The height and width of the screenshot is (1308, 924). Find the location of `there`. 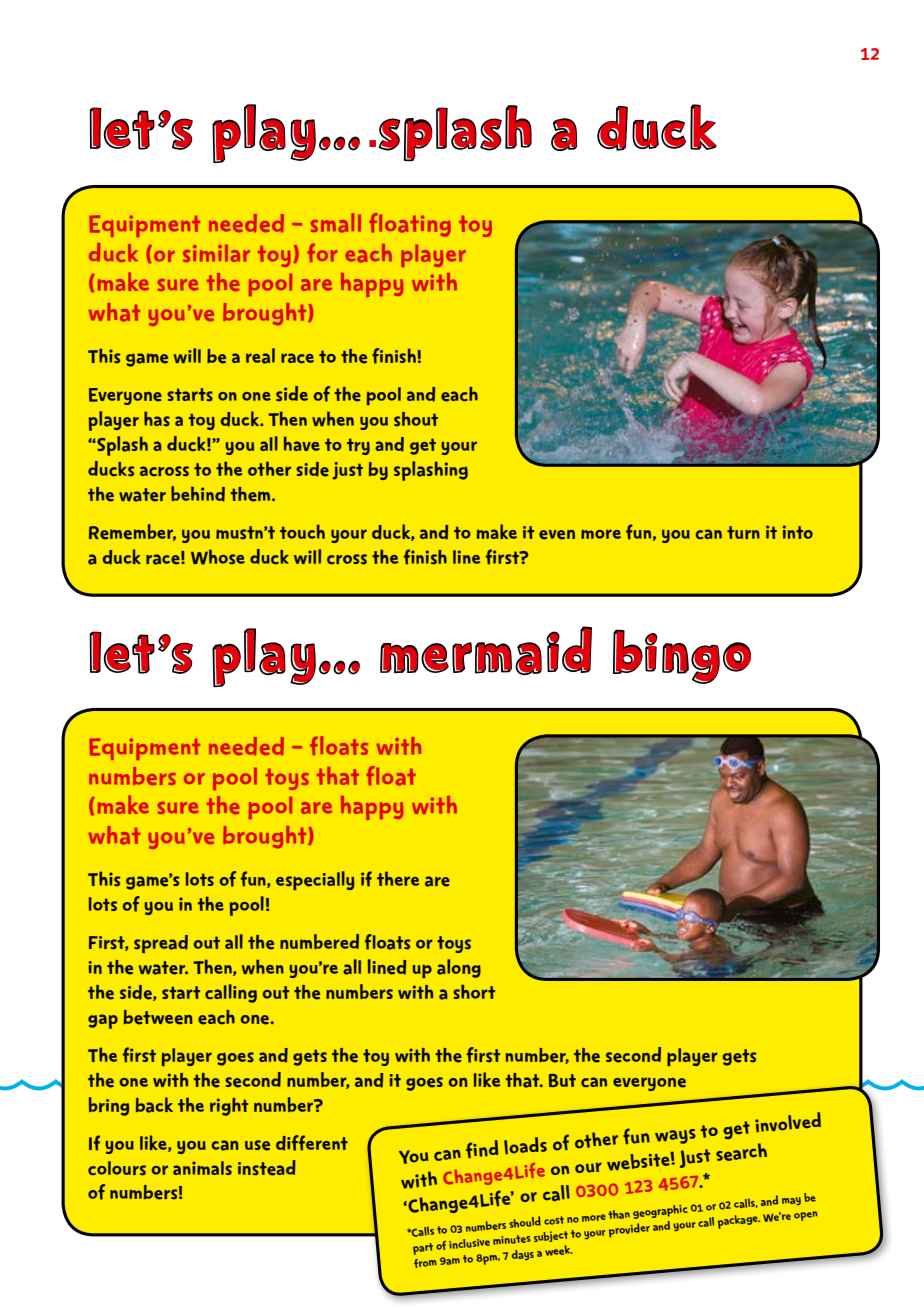

there is located at coordinates (398, 878).
